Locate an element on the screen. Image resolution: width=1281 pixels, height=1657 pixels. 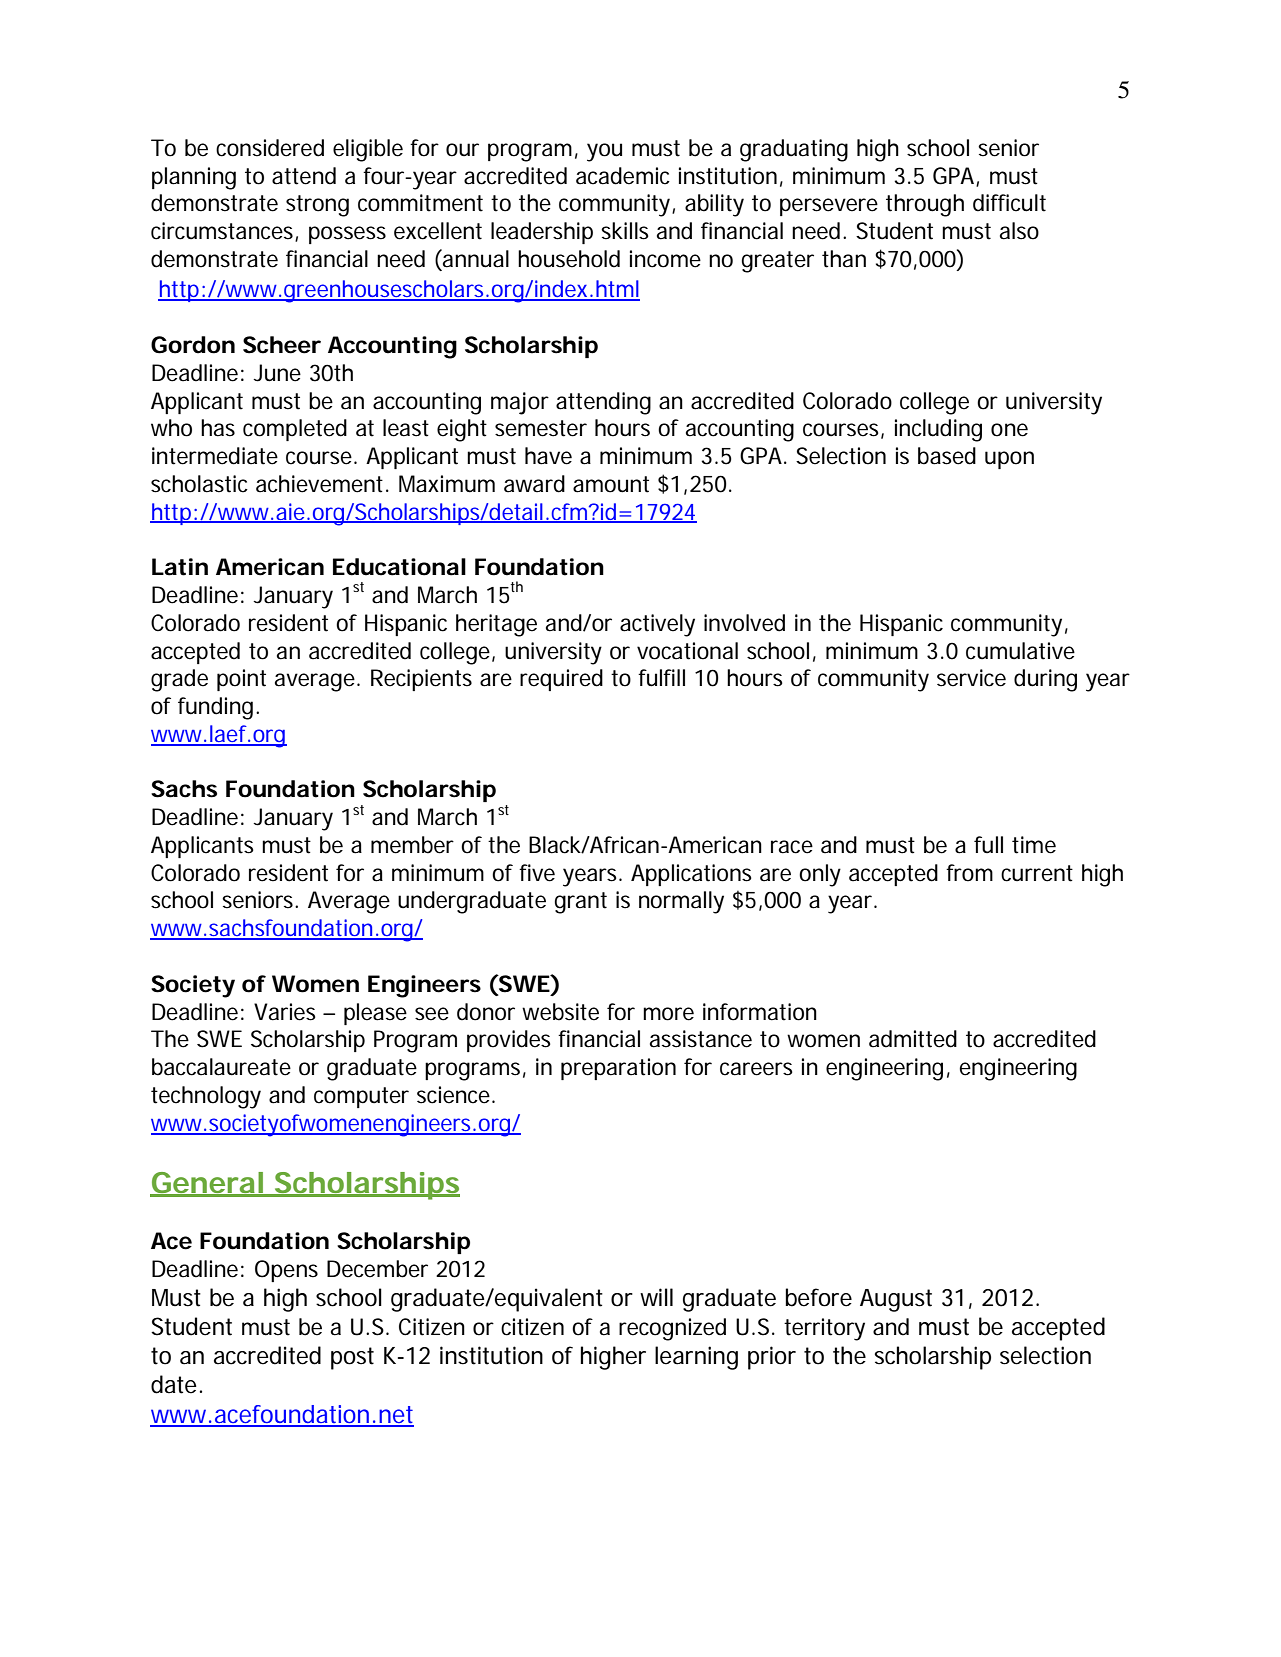
Varies is located at coordinates (285, 1012).
